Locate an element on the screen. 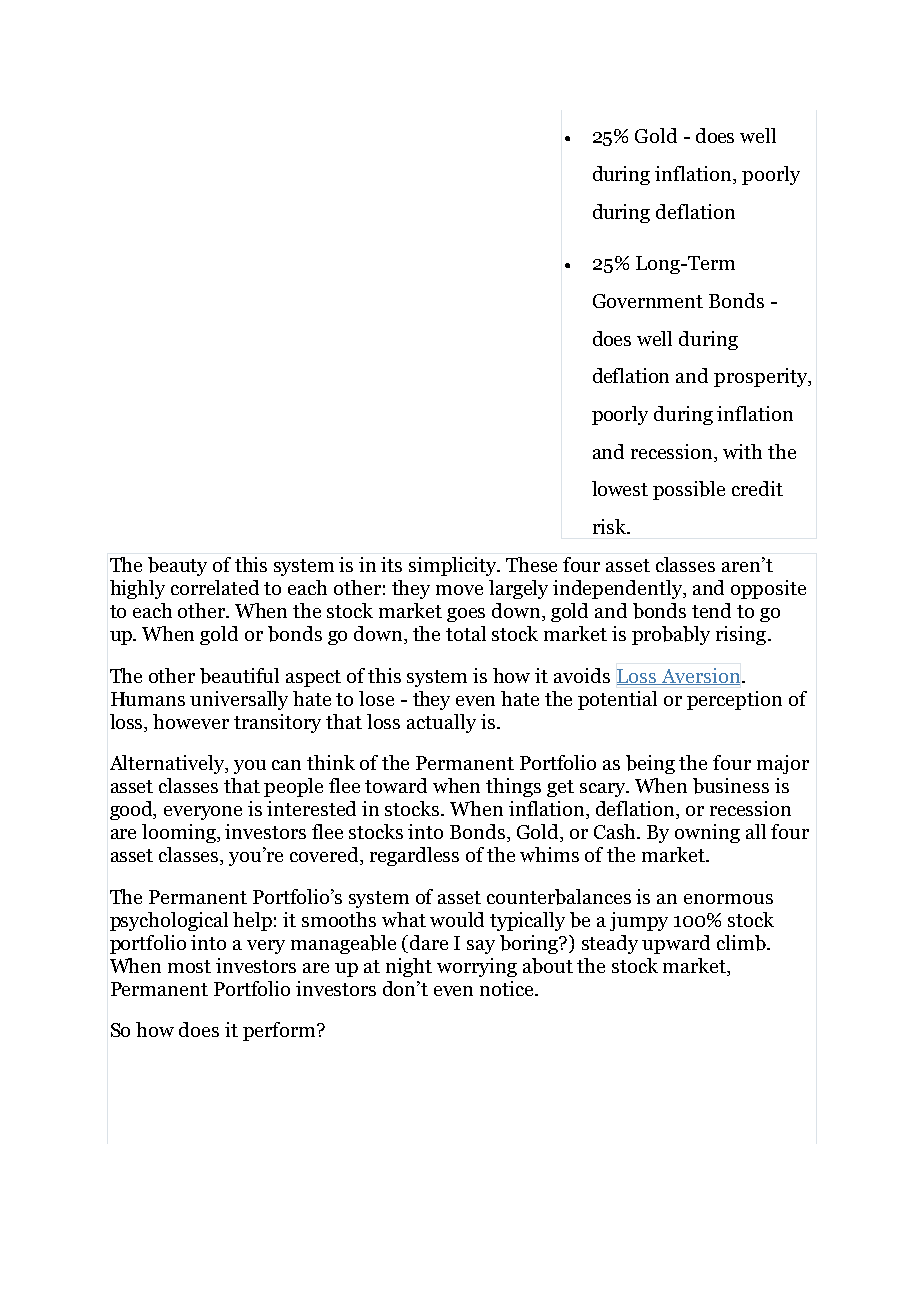  Government is located at coordinates (648, 301).
